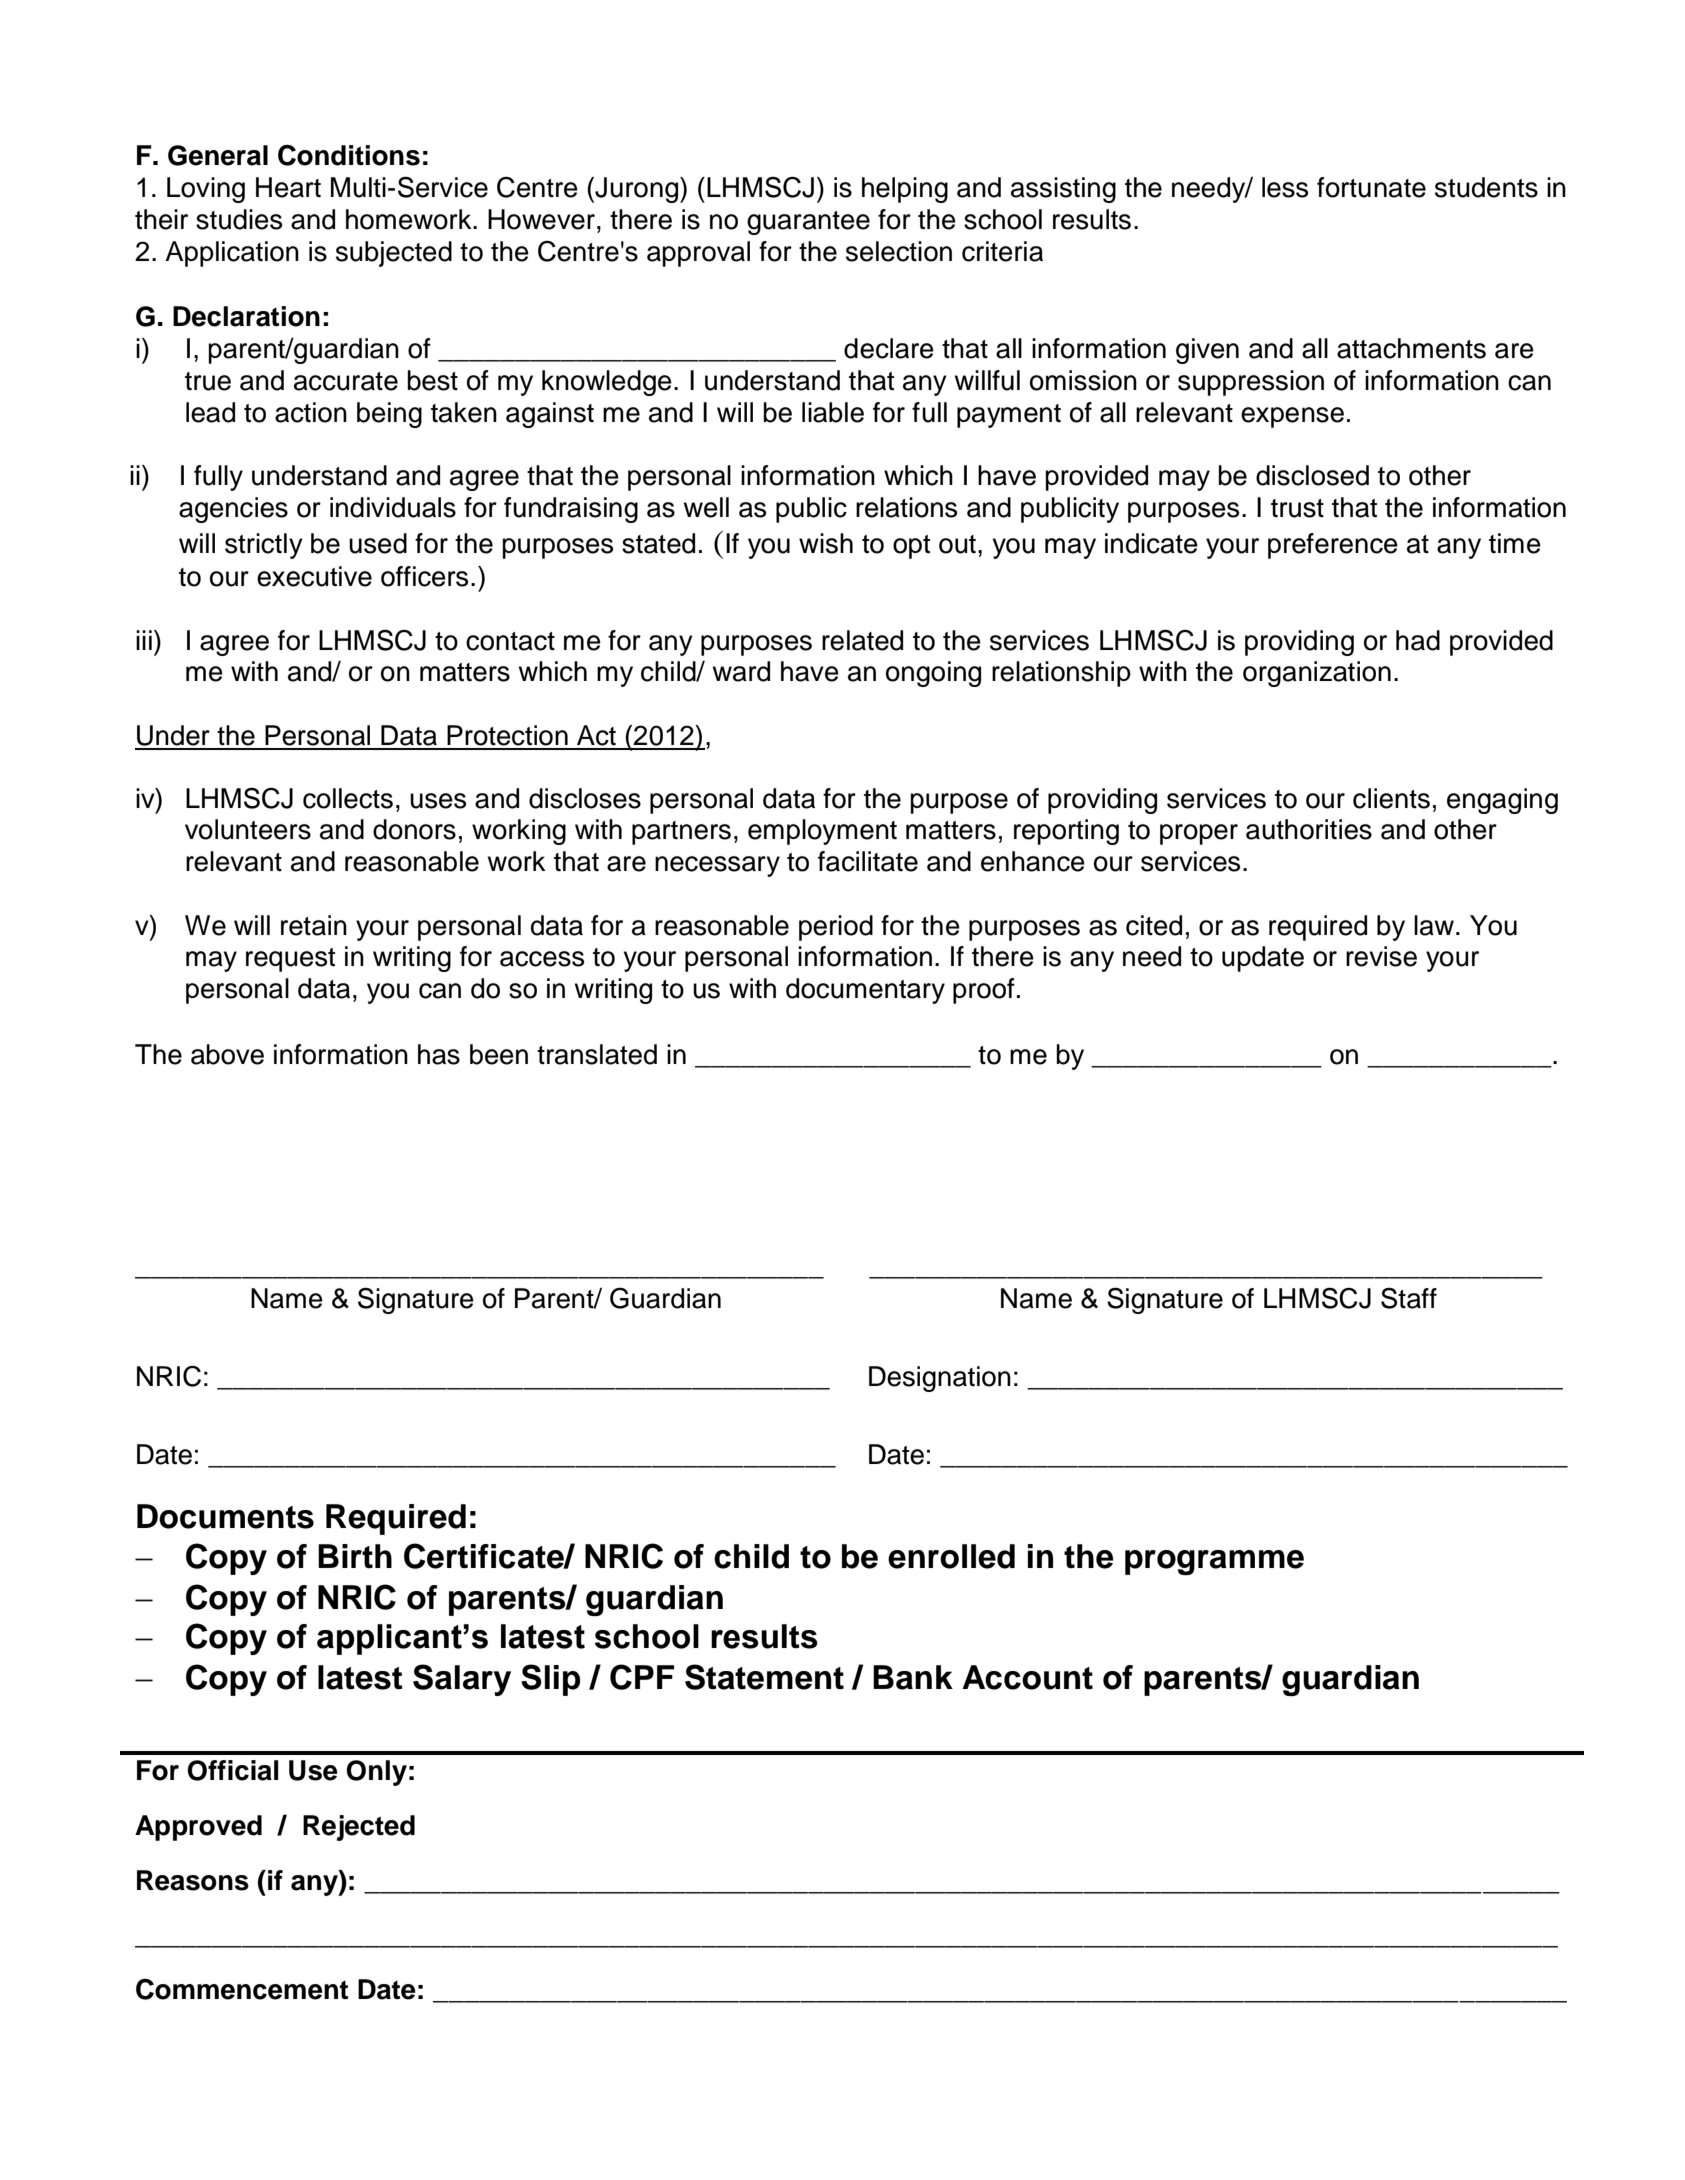 This page has height=2180, width=1685. What do you see at coordinates (242, 1989) in the page?
I see `Commencement` at bounding box center [242, 1989].
